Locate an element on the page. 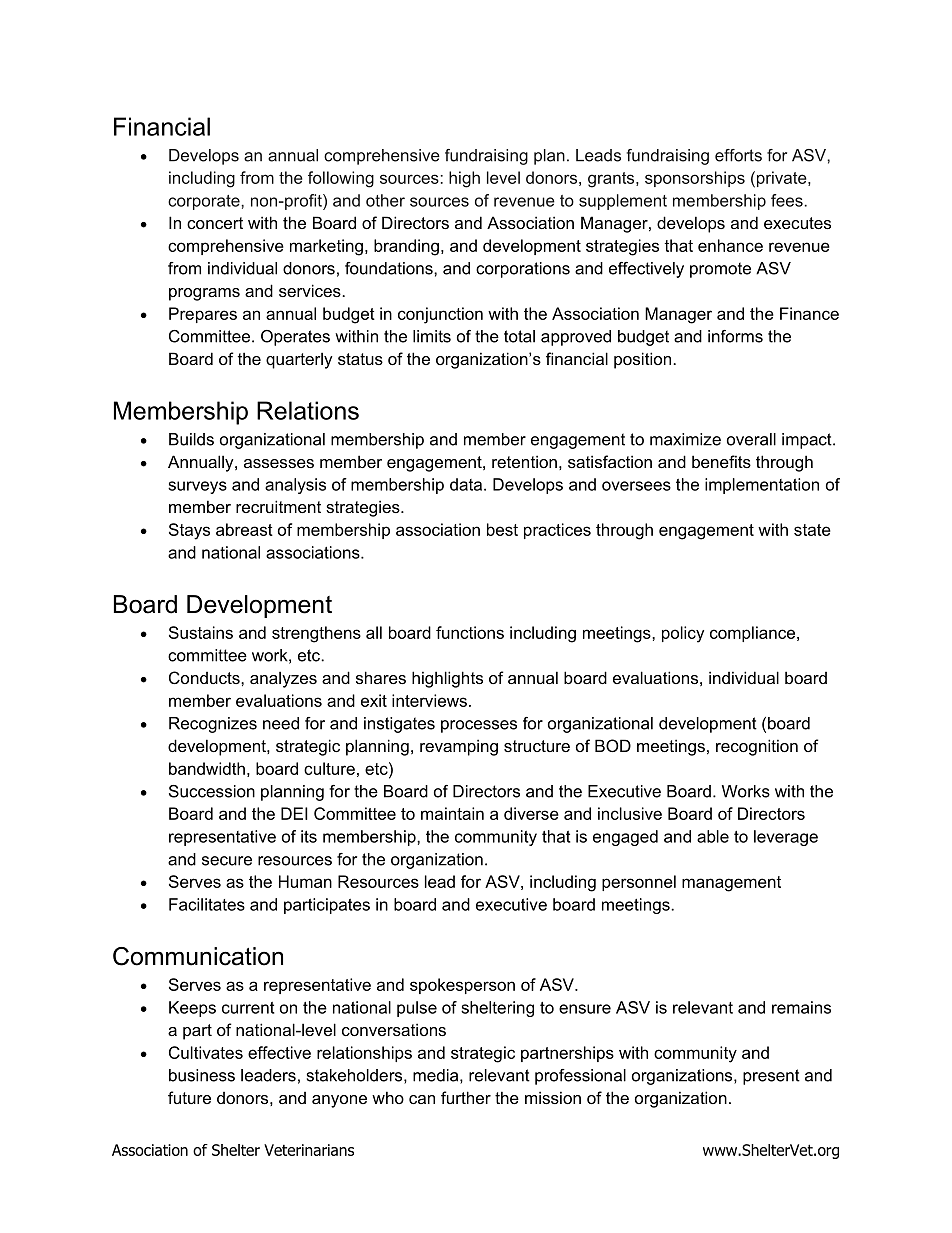 The width and height of the page is (952, 1233). further is located at coordinates (466, 1097).
